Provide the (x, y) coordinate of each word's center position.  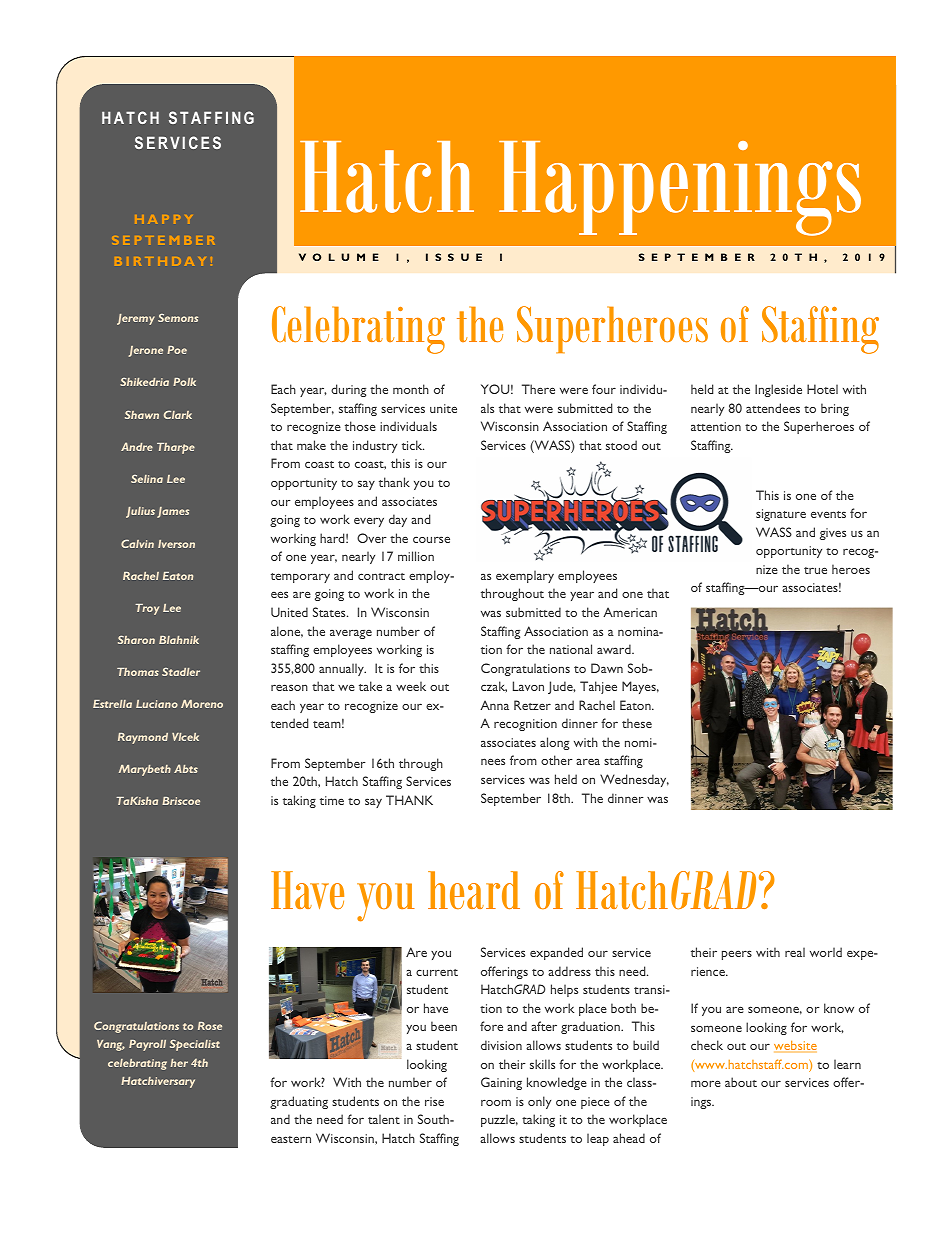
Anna (494, 705)
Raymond (143, 738)
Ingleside (778, 390)
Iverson (176, 544)
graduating (299, 1102)
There (538, 389)
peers (737, 955)
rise (434, 1101)
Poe (177, 350)
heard (474, 890)
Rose (210, 1026)
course (431, 539)
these (637, 723)
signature (781, 515)
